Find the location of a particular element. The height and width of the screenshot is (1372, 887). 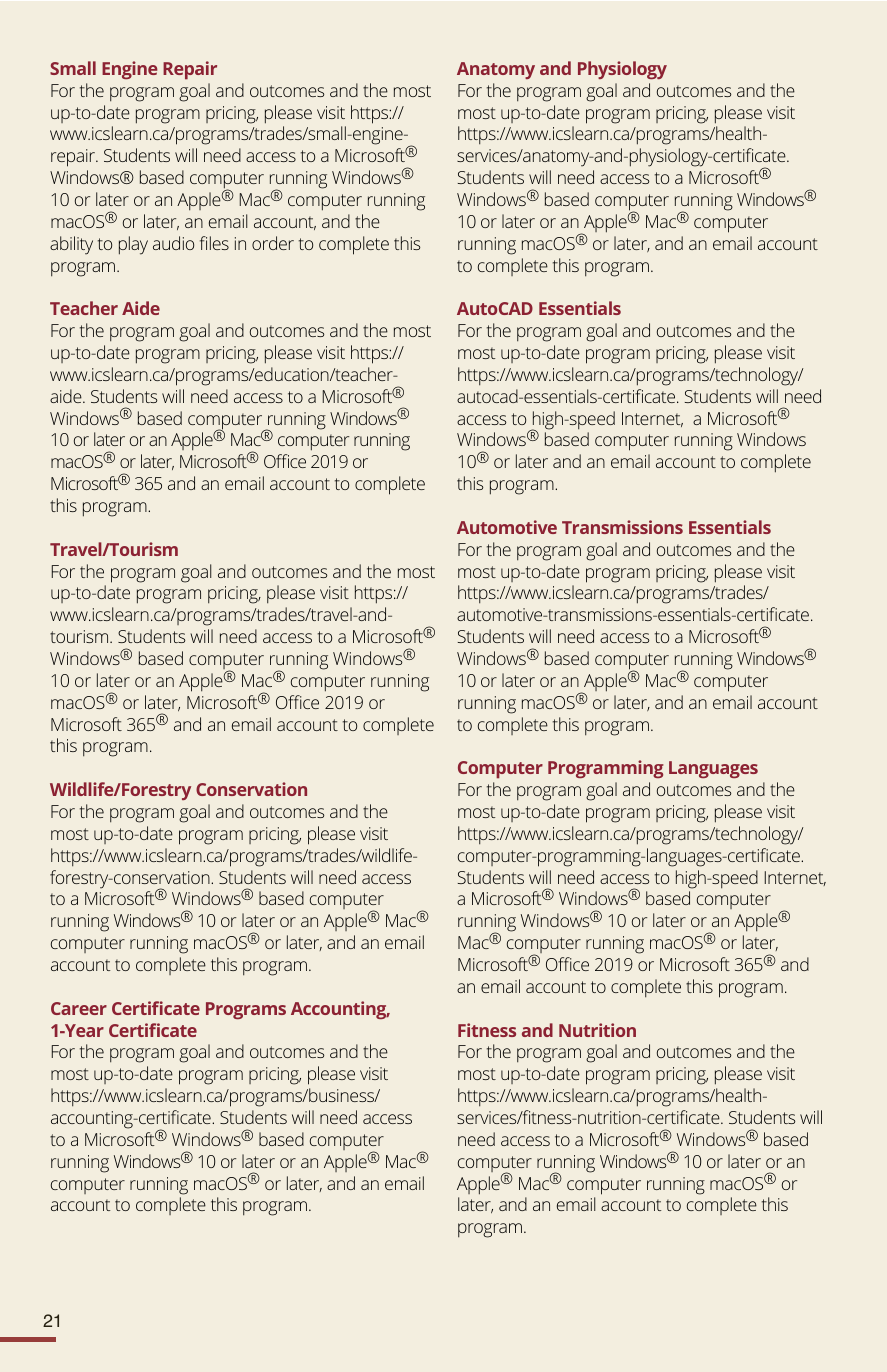

audio is located at coordinates (173, 243).
